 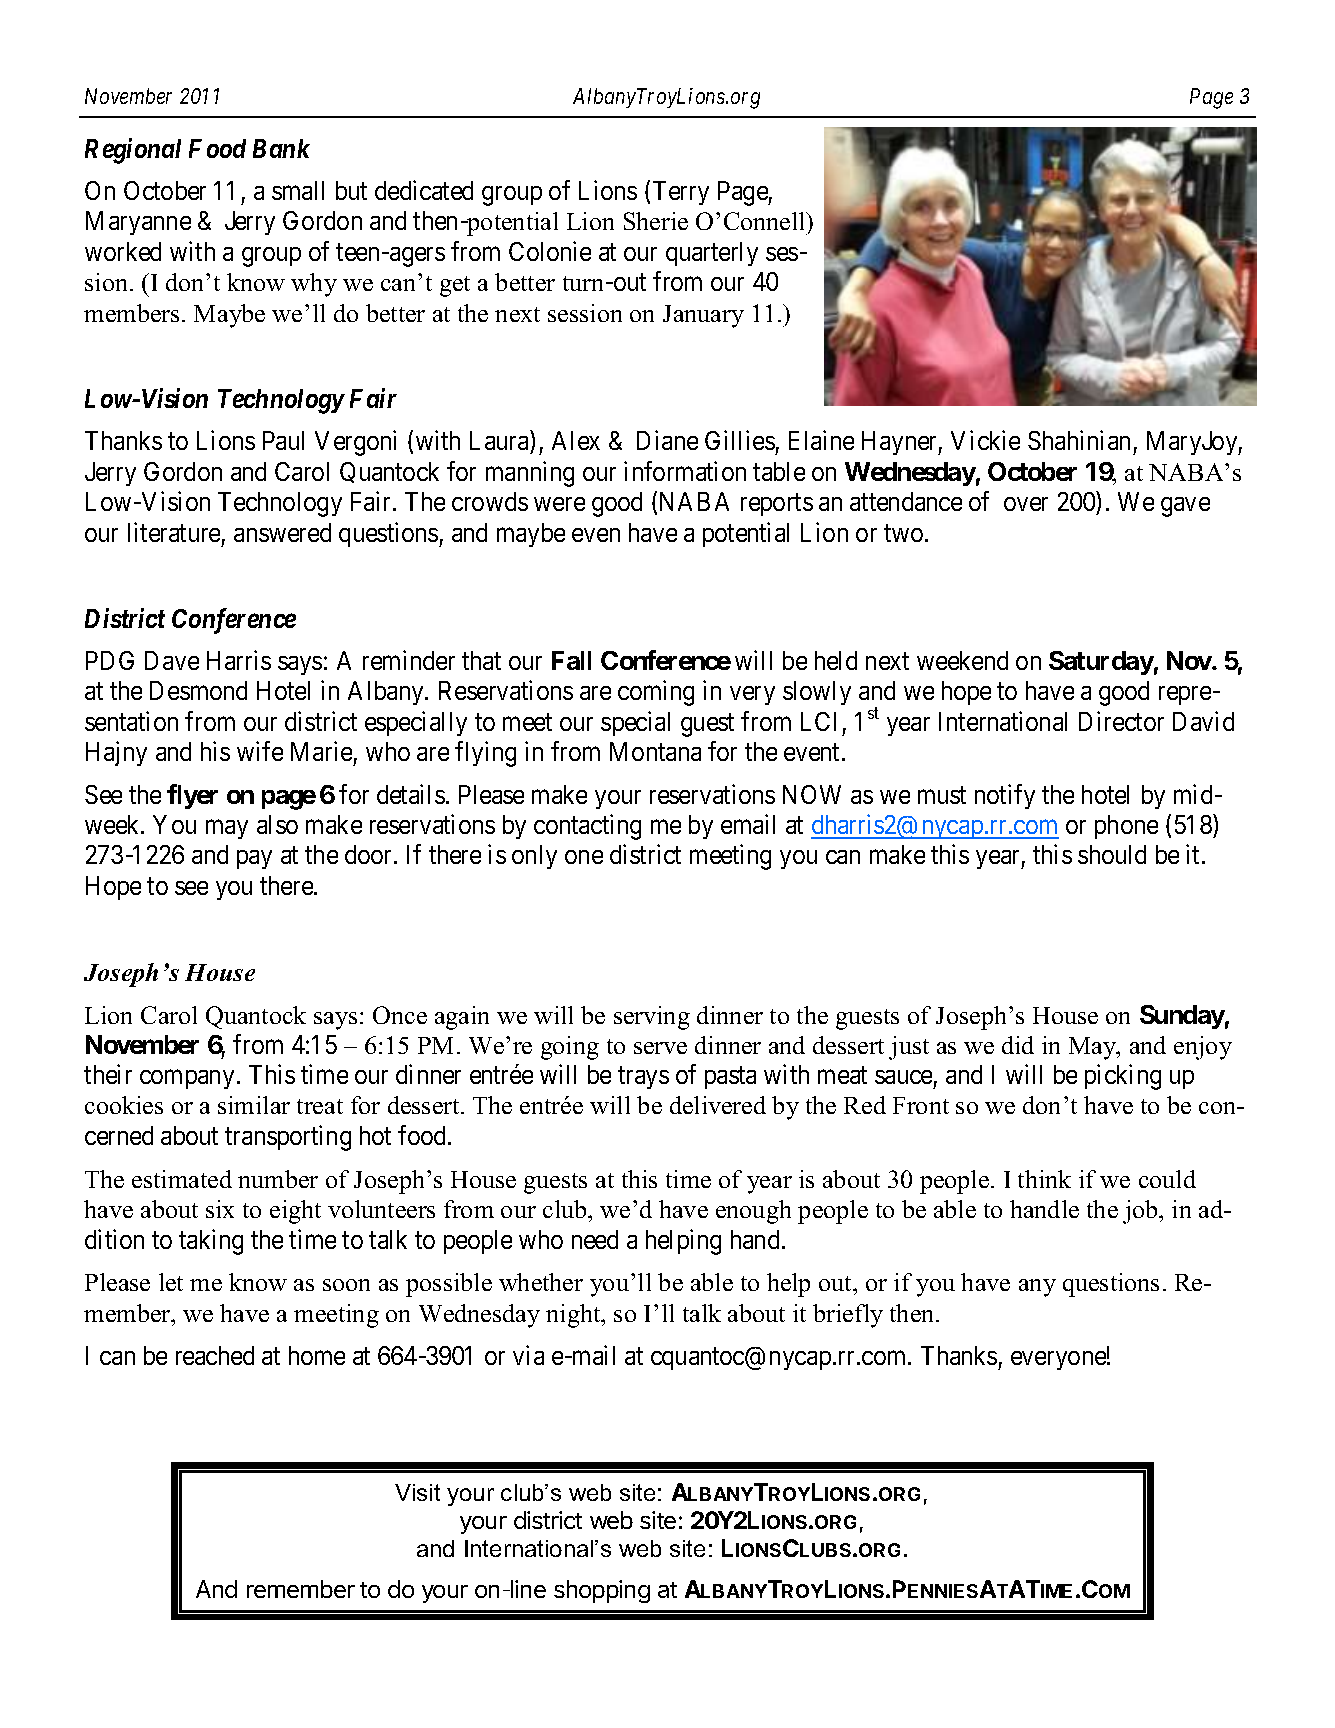 I want to click on quarterly, so click(x=712, y=254).
